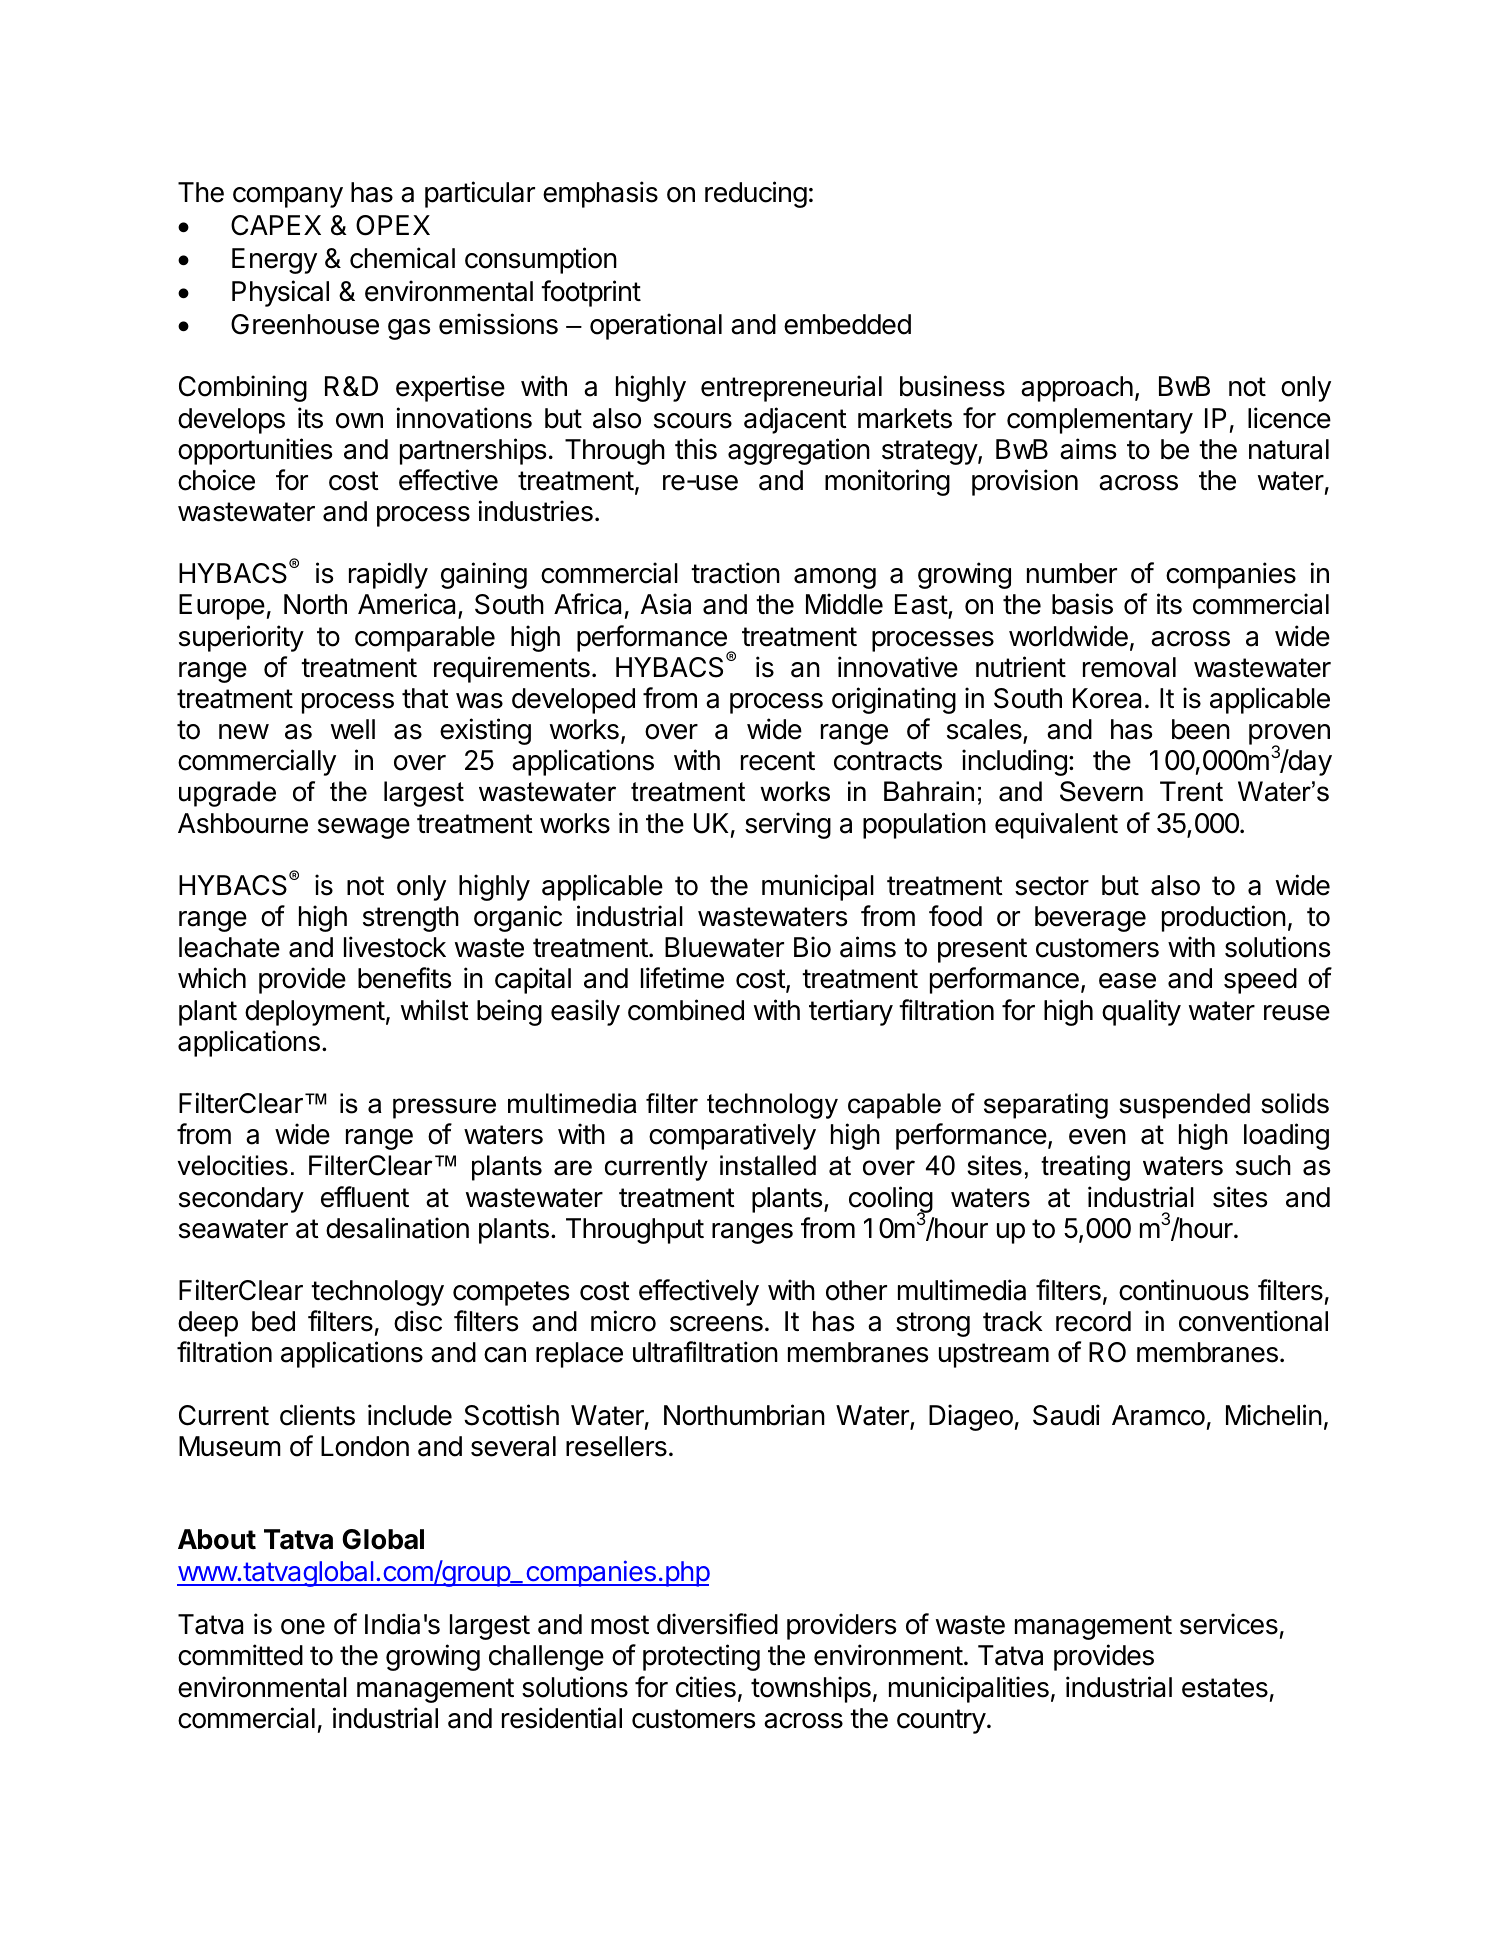 The image size is (1508, 1951). What do you see at coordinates (716, 1324) in the screenshot?
I see `screens` at bounding box center [716, 1324].
